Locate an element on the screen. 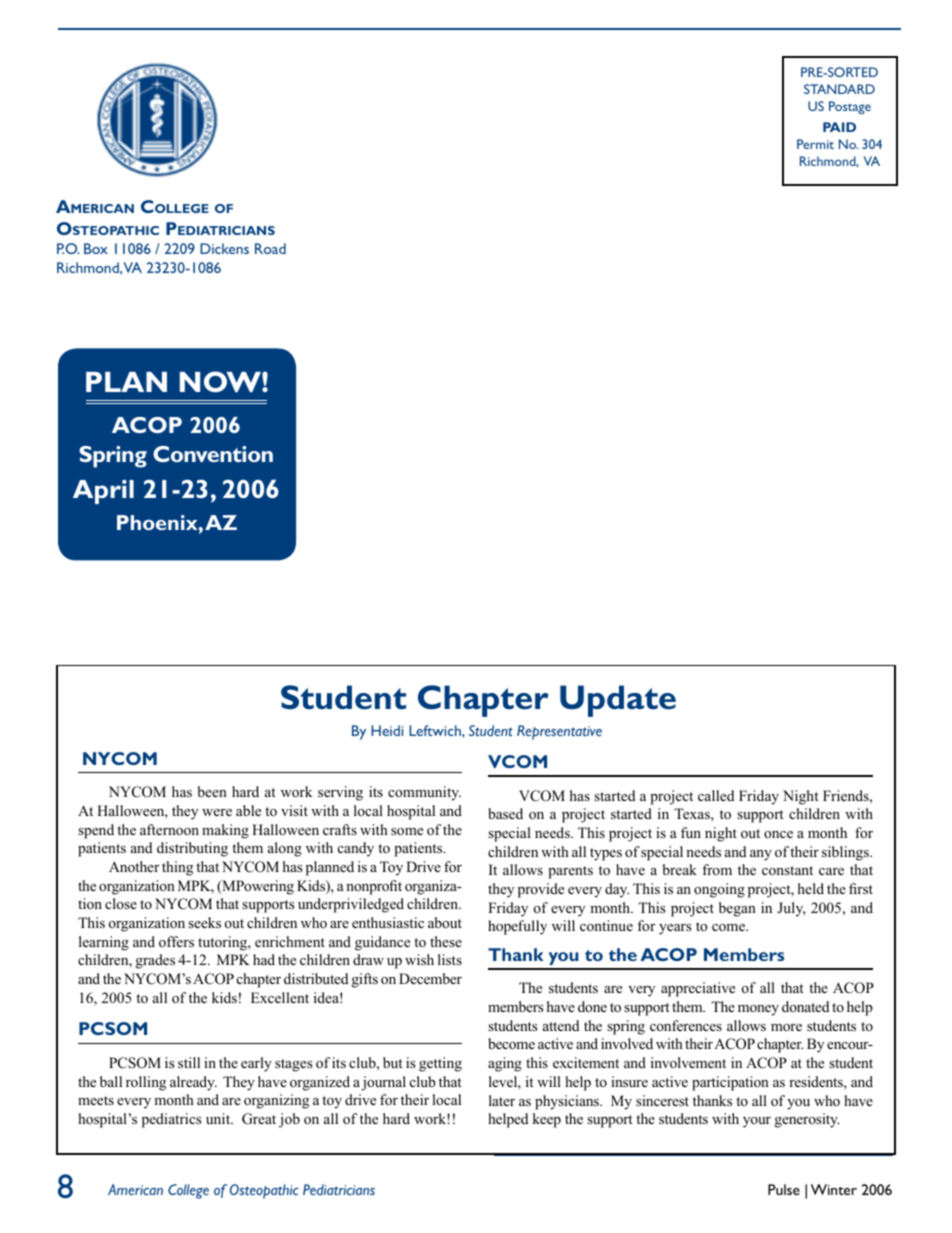  pediatrics is located at coordinates (171, 1120).
